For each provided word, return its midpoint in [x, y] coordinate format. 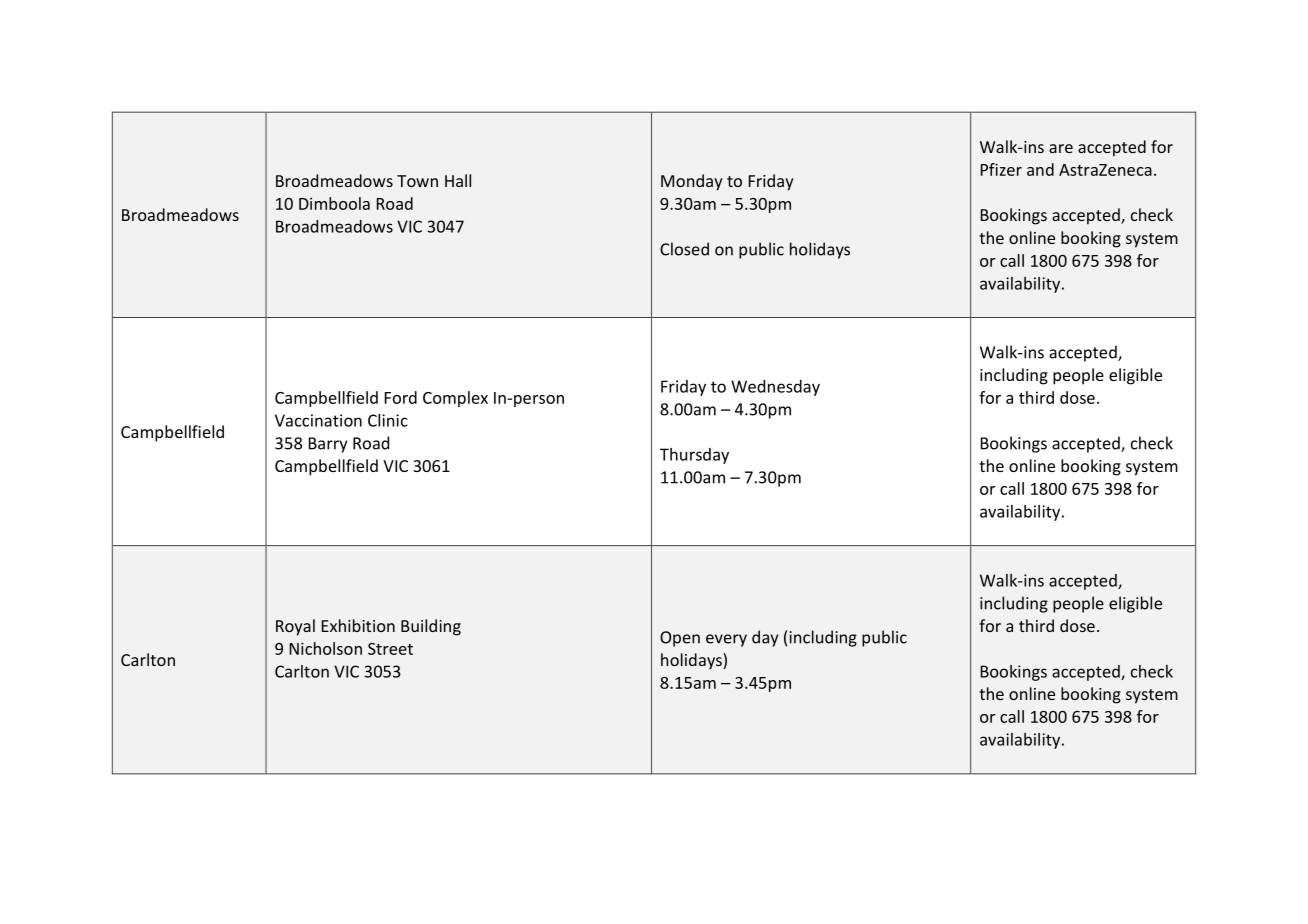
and [1040, 169]
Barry [328, 445]
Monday [692, 182]
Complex [455, 399]
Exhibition [358, 625]
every [726, 640]
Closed [684, 249]
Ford [401, 397]
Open [680, 639]
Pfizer [1001, 169]
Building [431, 627]
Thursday [694, 456]
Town [417, 181]
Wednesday [775, 388]
